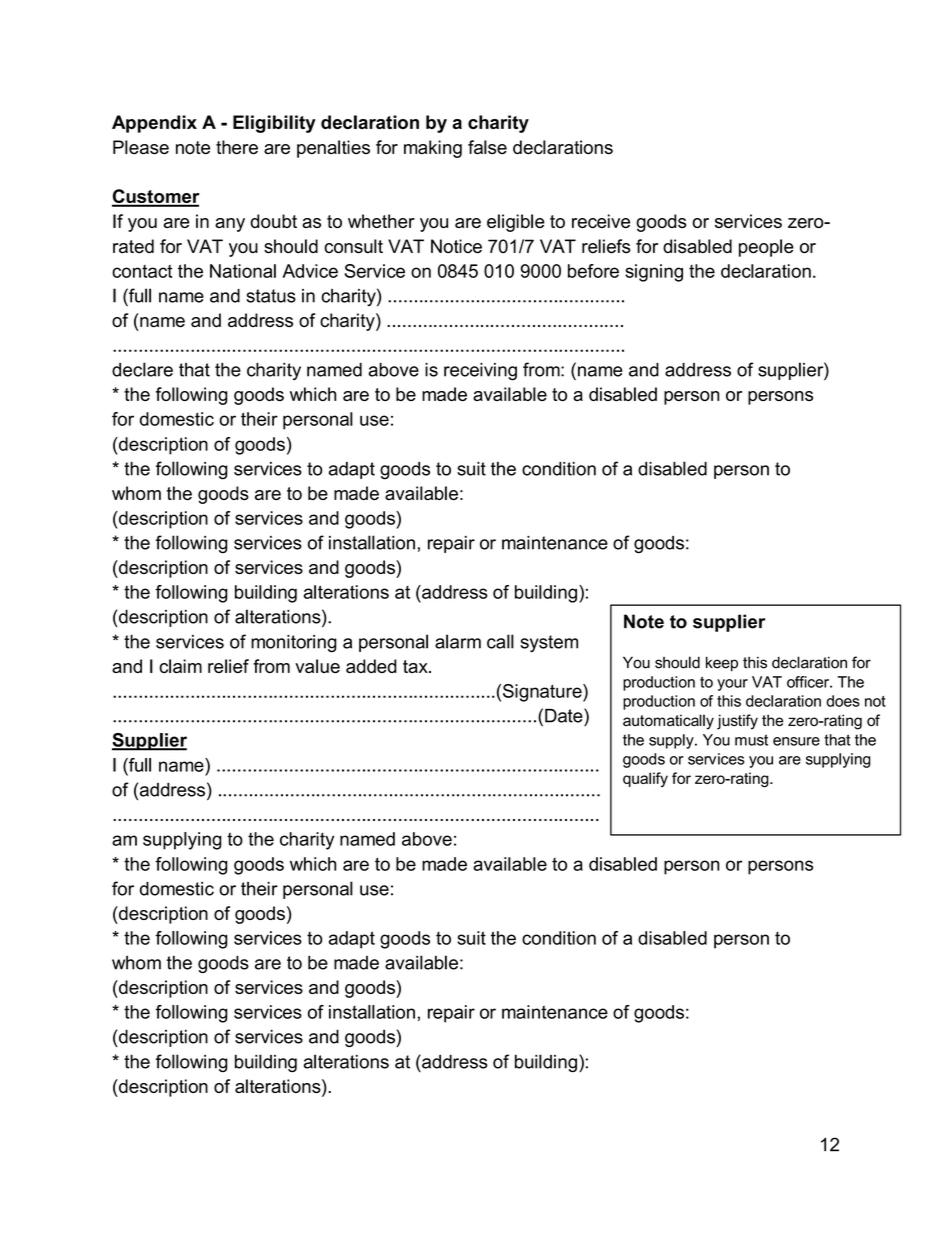  Describe the element at coordinates (237, 147) in the page. I see `there` at that location.
